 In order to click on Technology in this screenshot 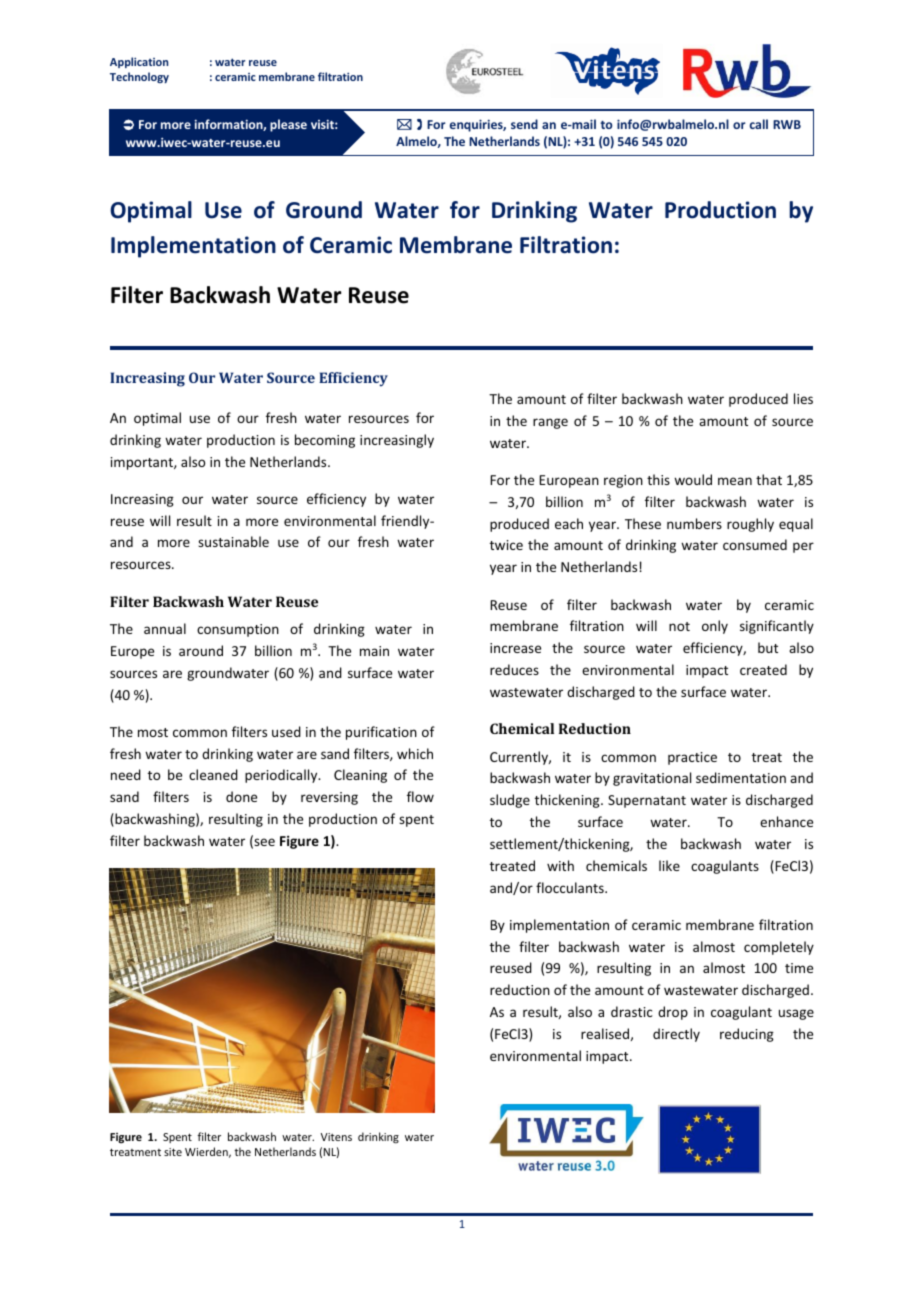, I will do `click(139, 77)`.
